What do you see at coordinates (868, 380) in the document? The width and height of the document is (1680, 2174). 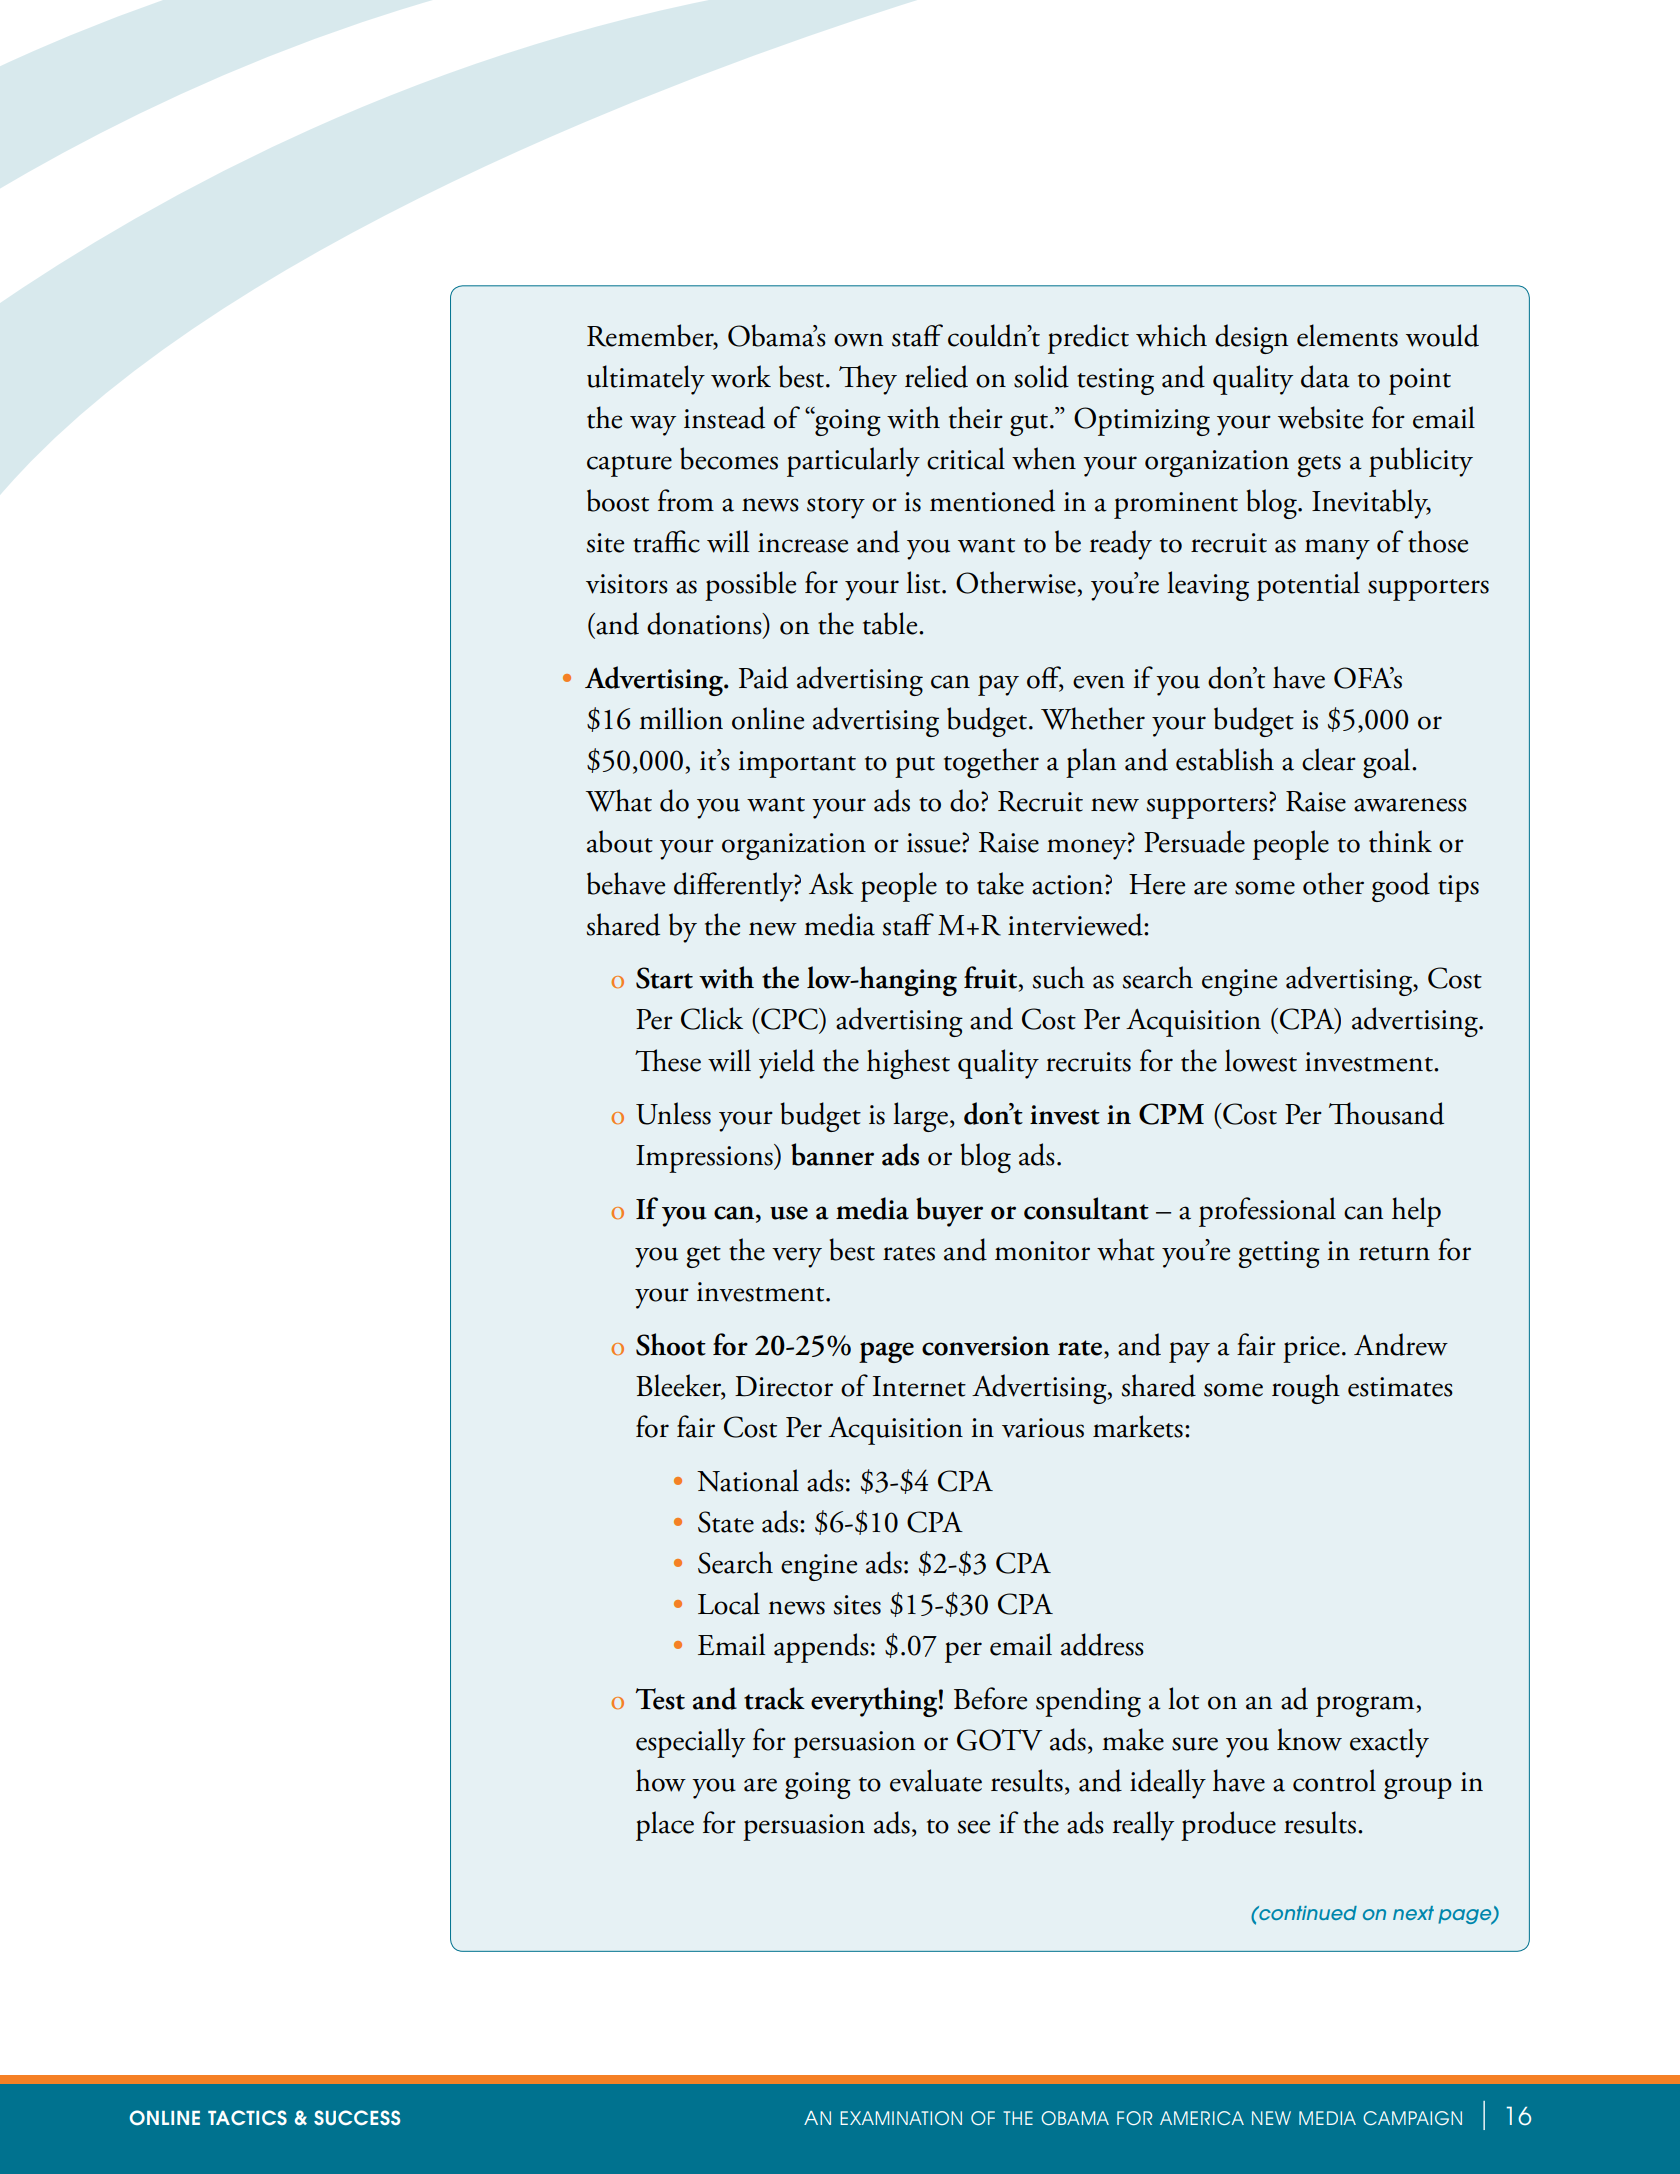 I see `They` at bounding box center [868, 380].
